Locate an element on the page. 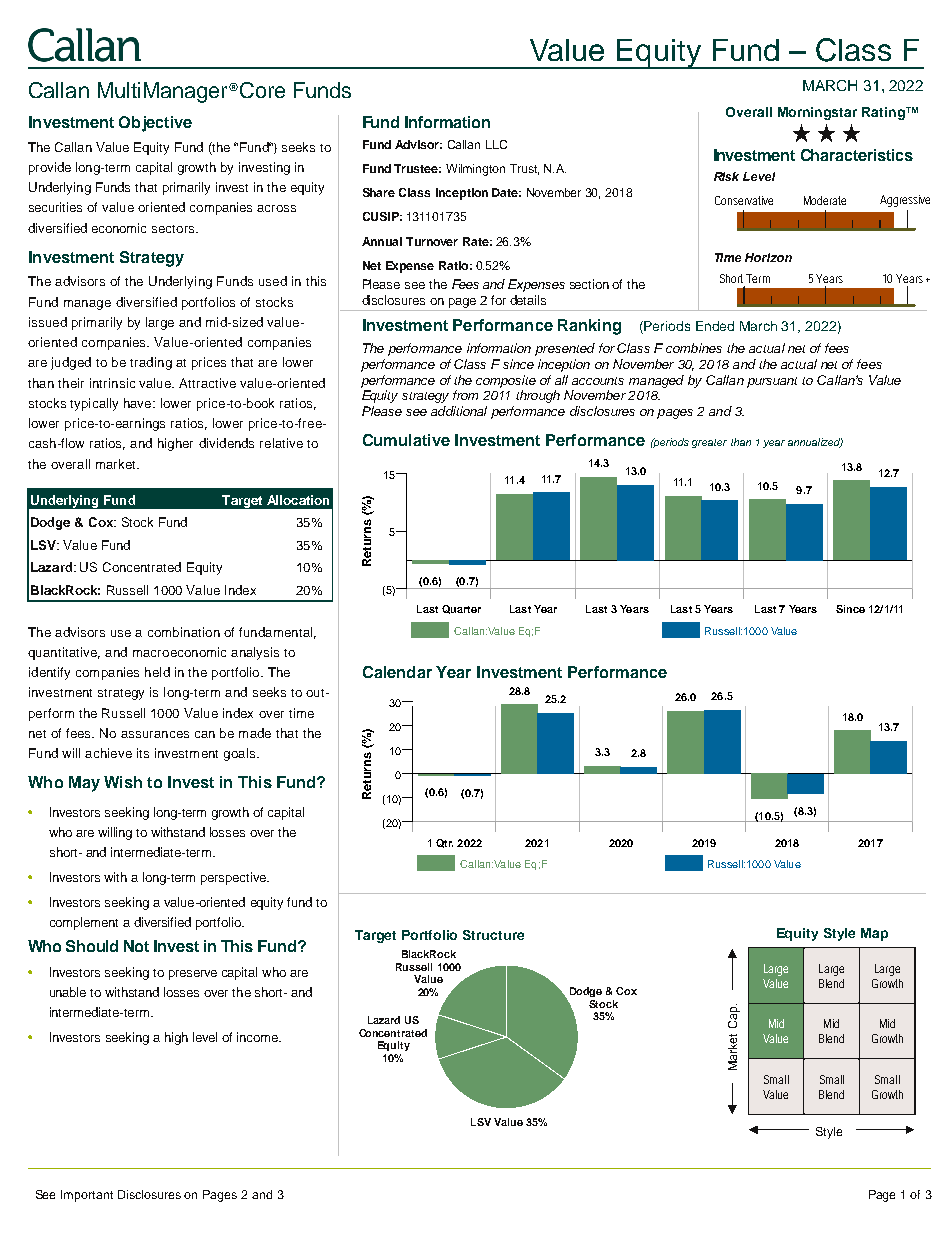  preserve is located at coordinates (193, 975).
